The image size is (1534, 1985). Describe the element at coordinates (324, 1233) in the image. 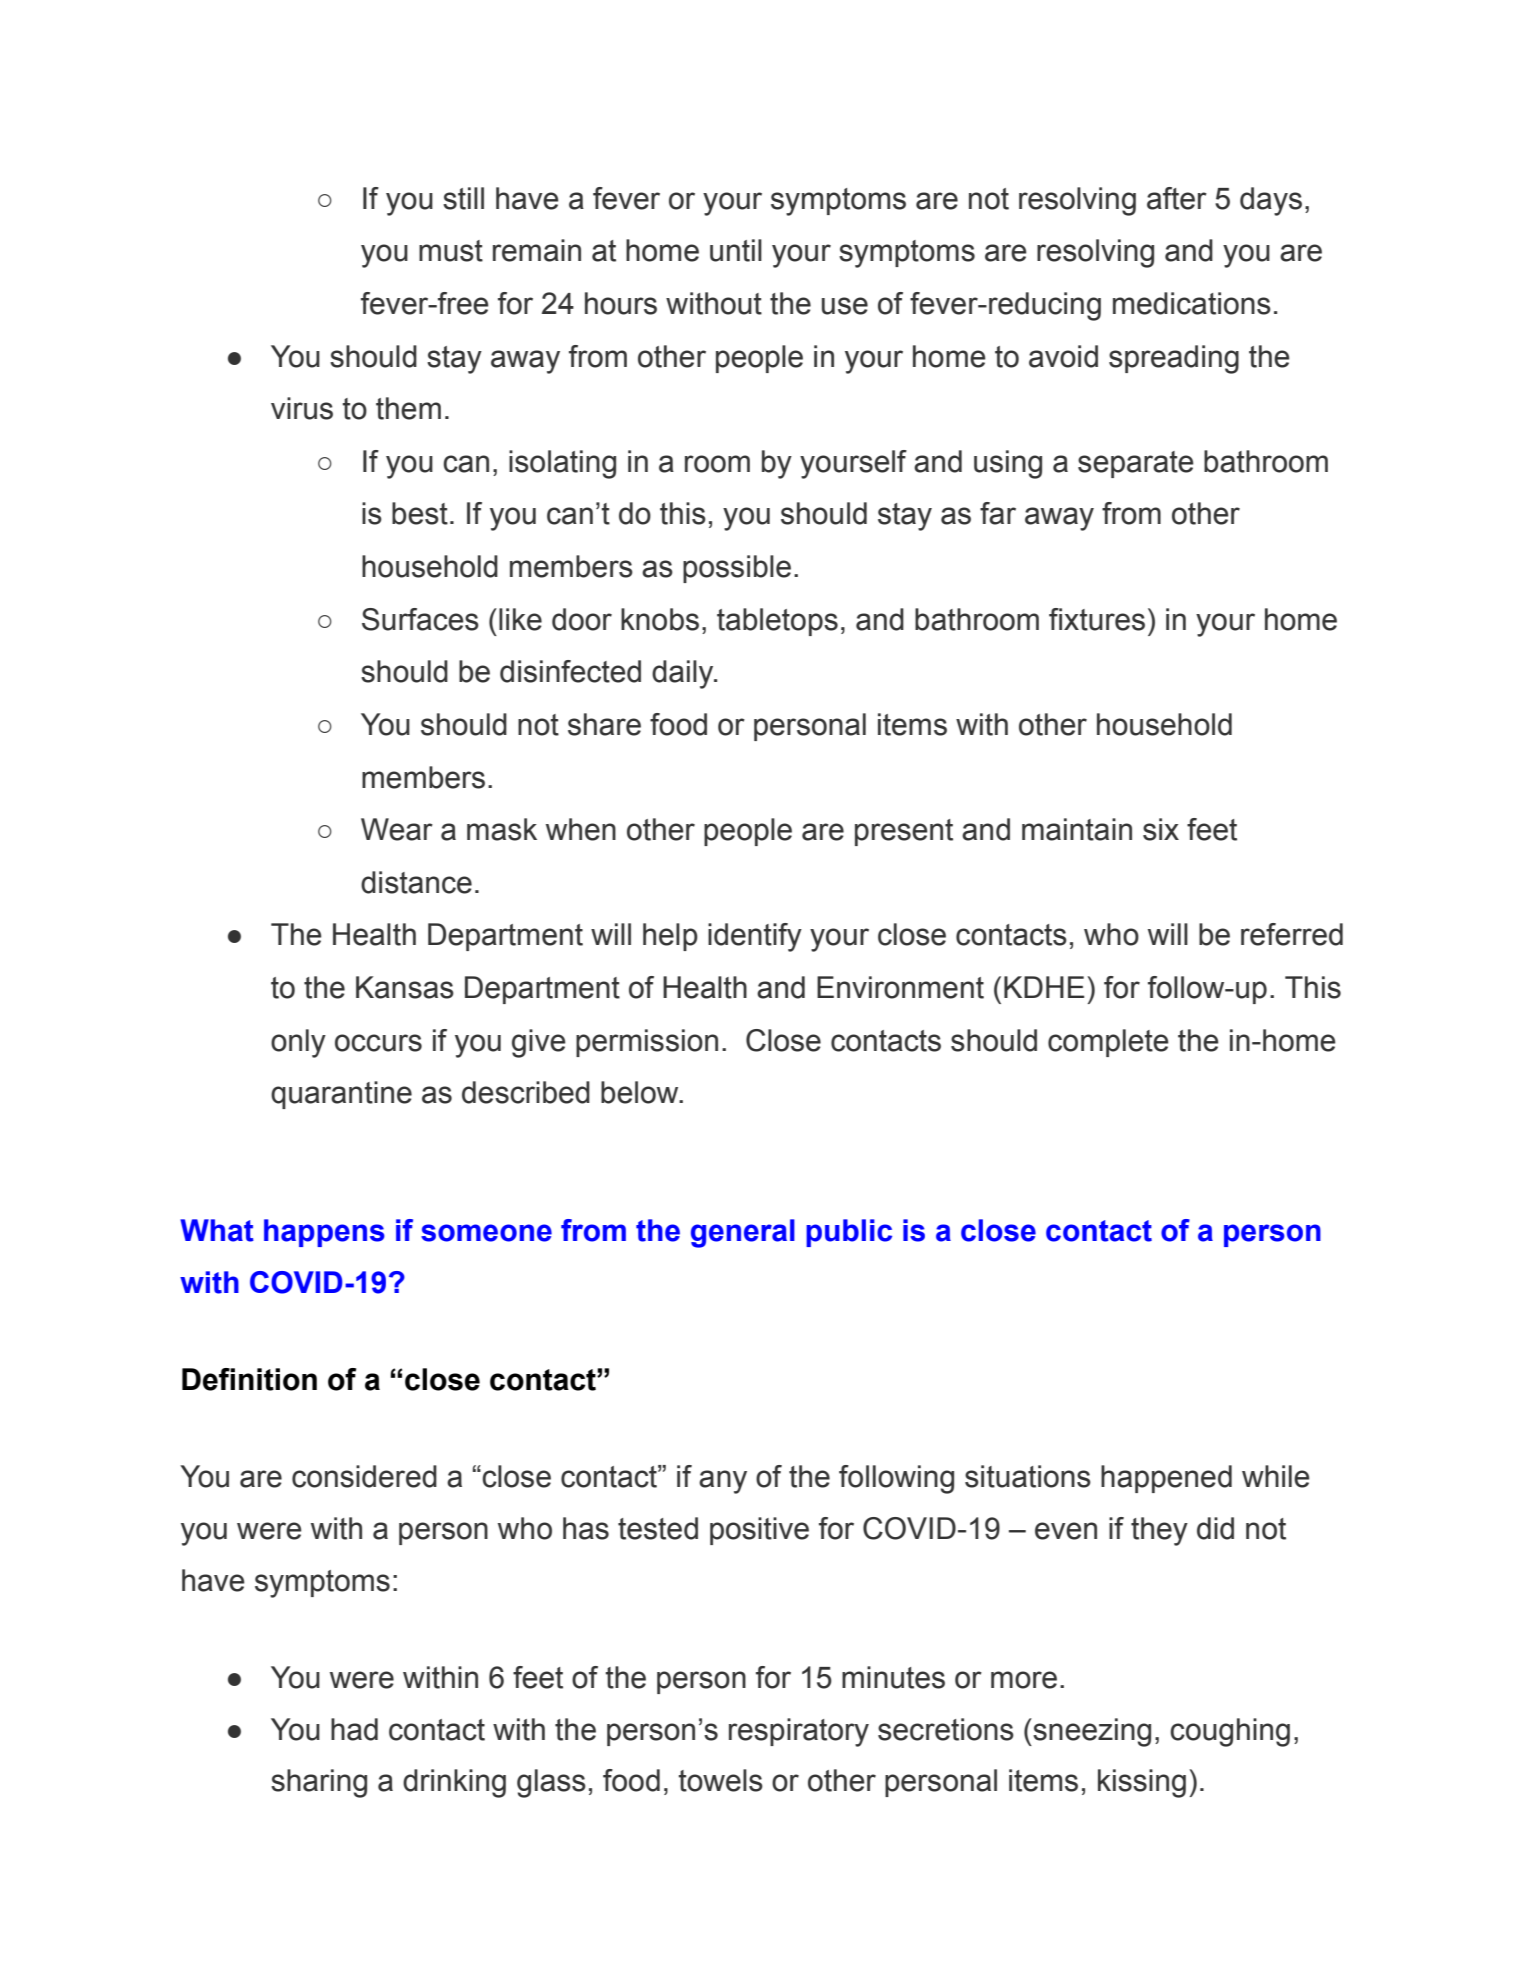

I see `happens` at that location.
